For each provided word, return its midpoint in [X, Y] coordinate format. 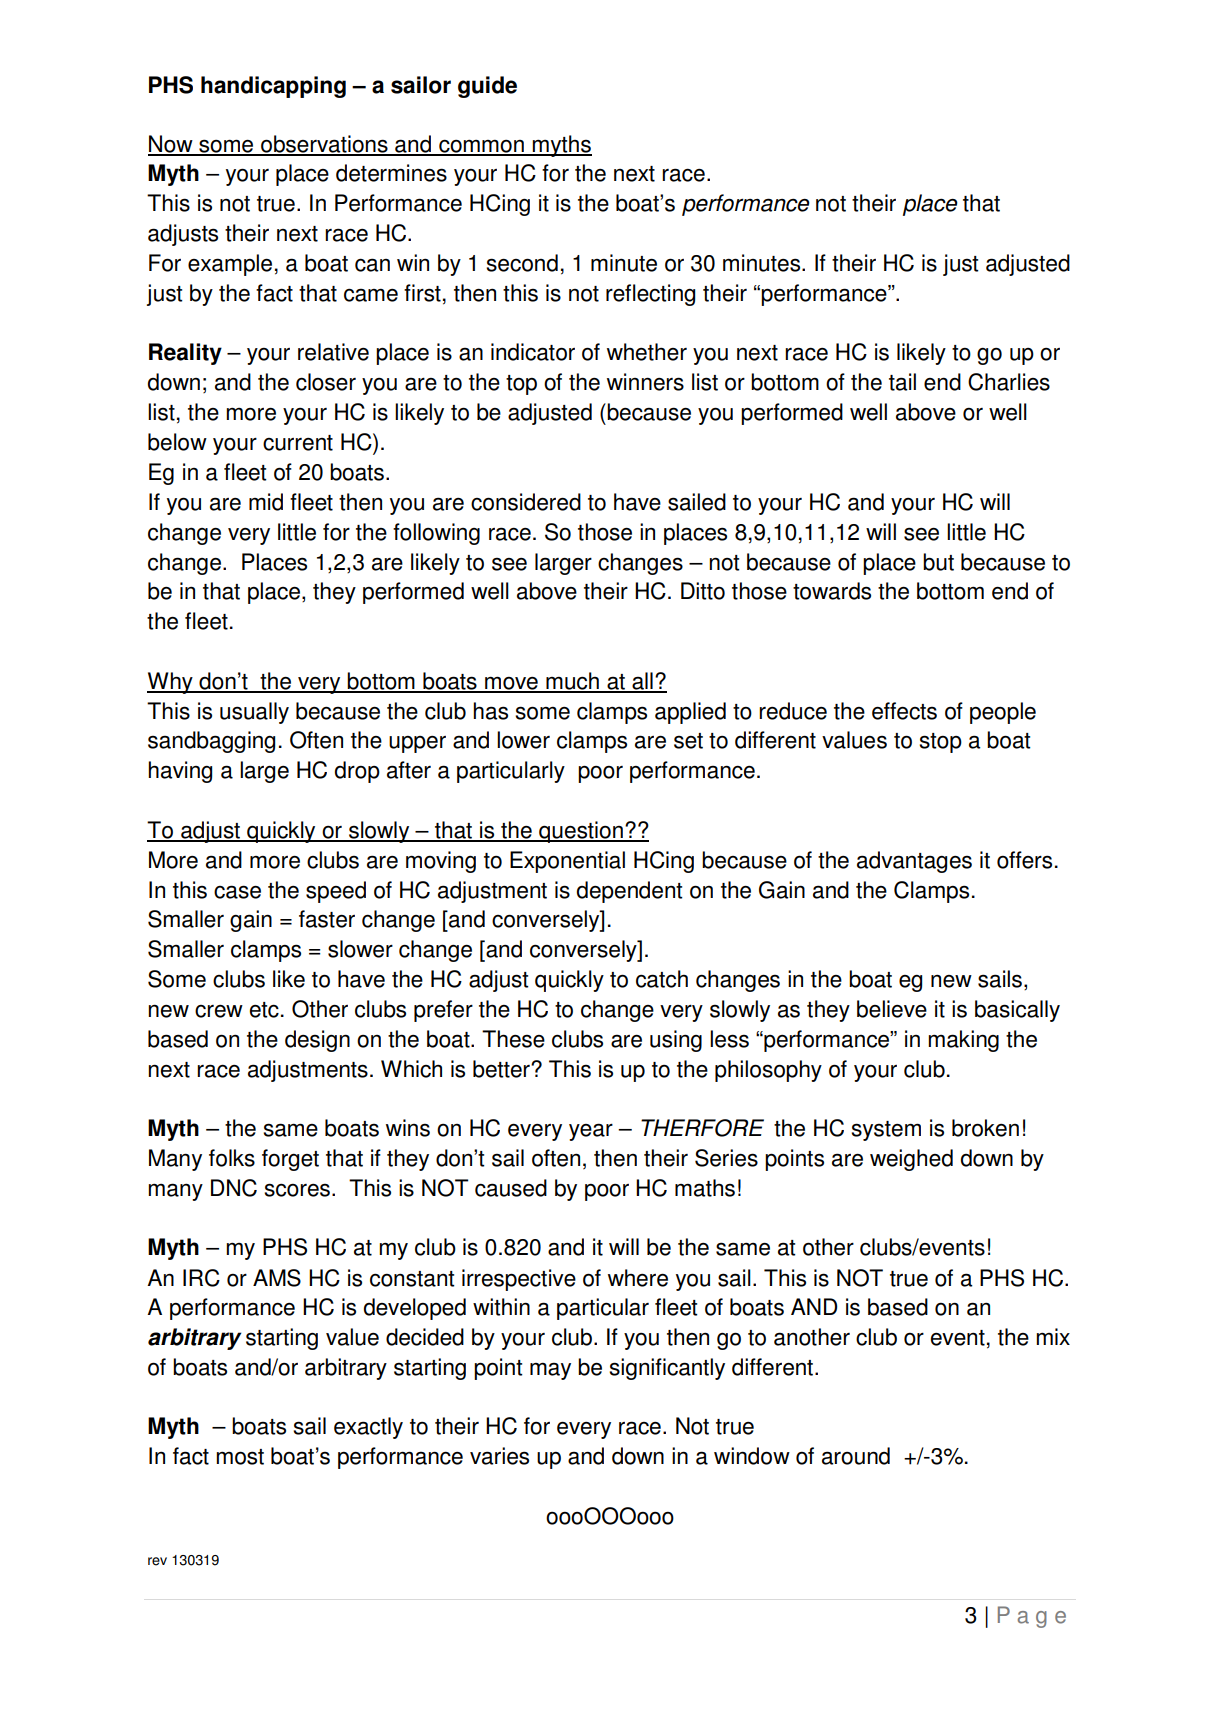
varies [499, 1456]
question [581, 832]
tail [902, 382]
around [856, 1456]
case [237, 892]
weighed [911, 1160]
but [938, 562]
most [240, 1457]
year [591, 1132]
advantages [914, 862]
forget [290, 1160]
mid [266, 502]
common [481, 147]
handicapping [273, 87]
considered [526, 502]
